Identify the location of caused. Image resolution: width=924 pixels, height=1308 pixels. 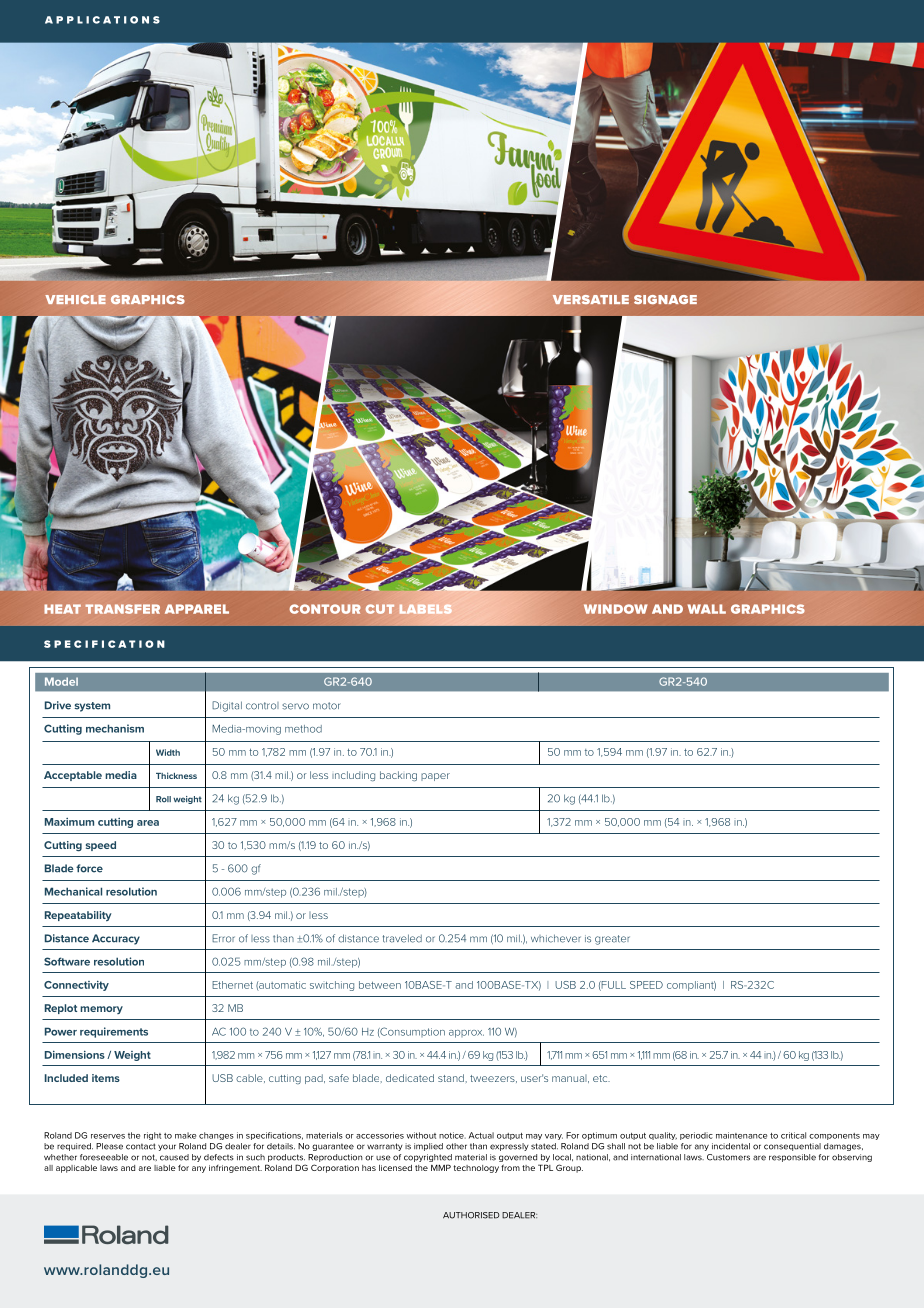
(174, 1157).
